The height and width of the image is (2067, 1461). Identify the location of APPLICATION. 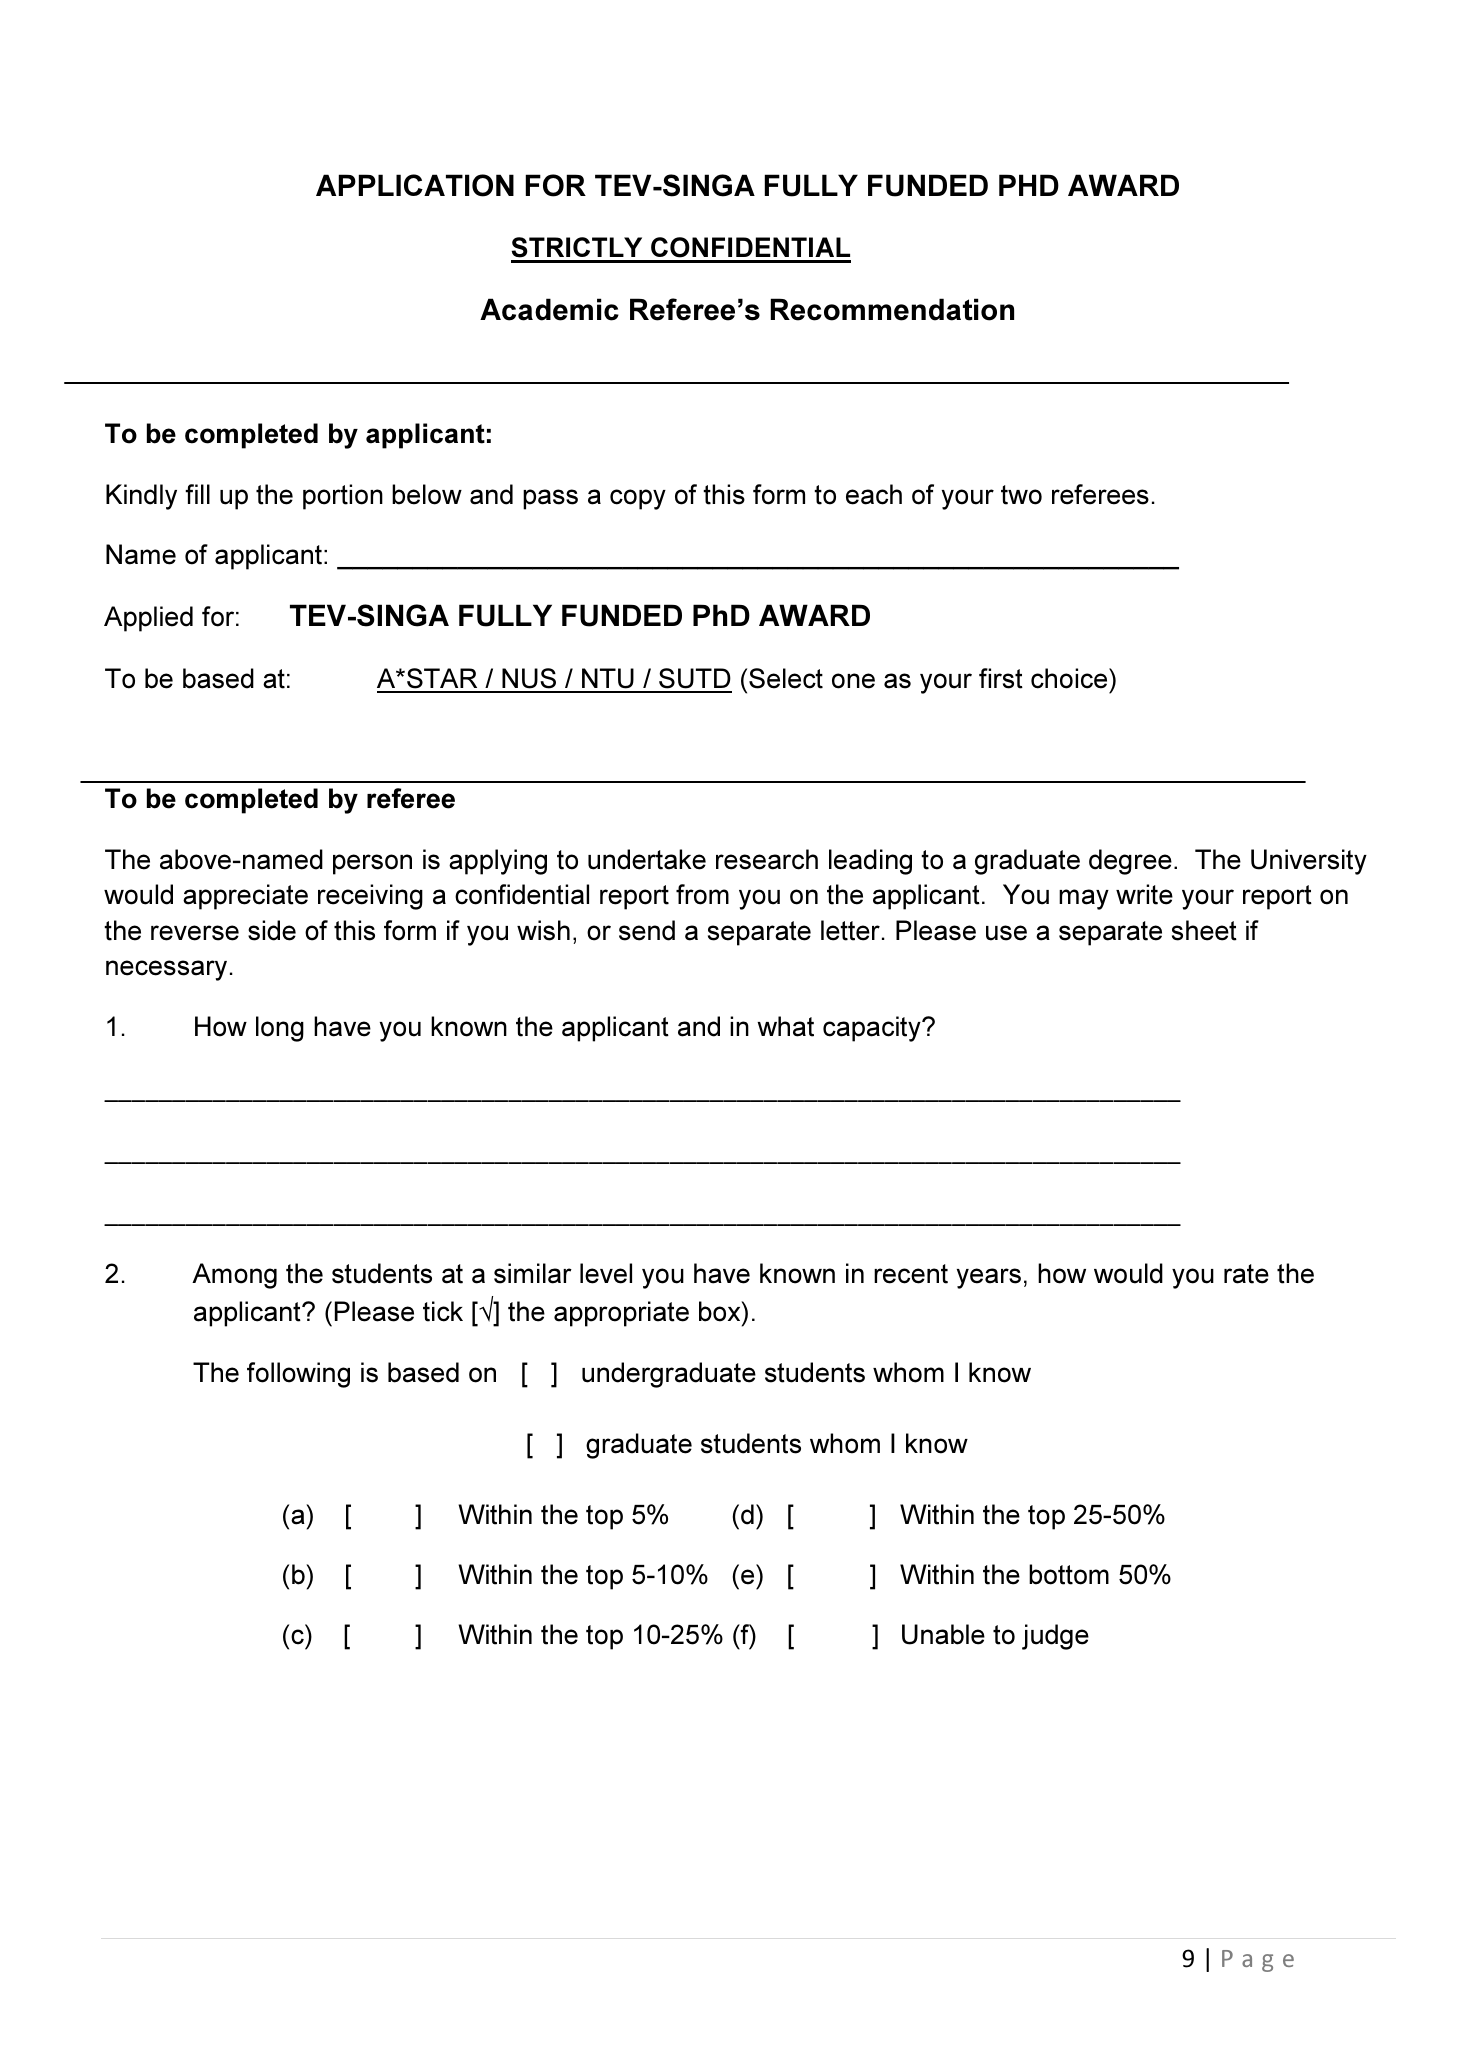
(415, 185).
